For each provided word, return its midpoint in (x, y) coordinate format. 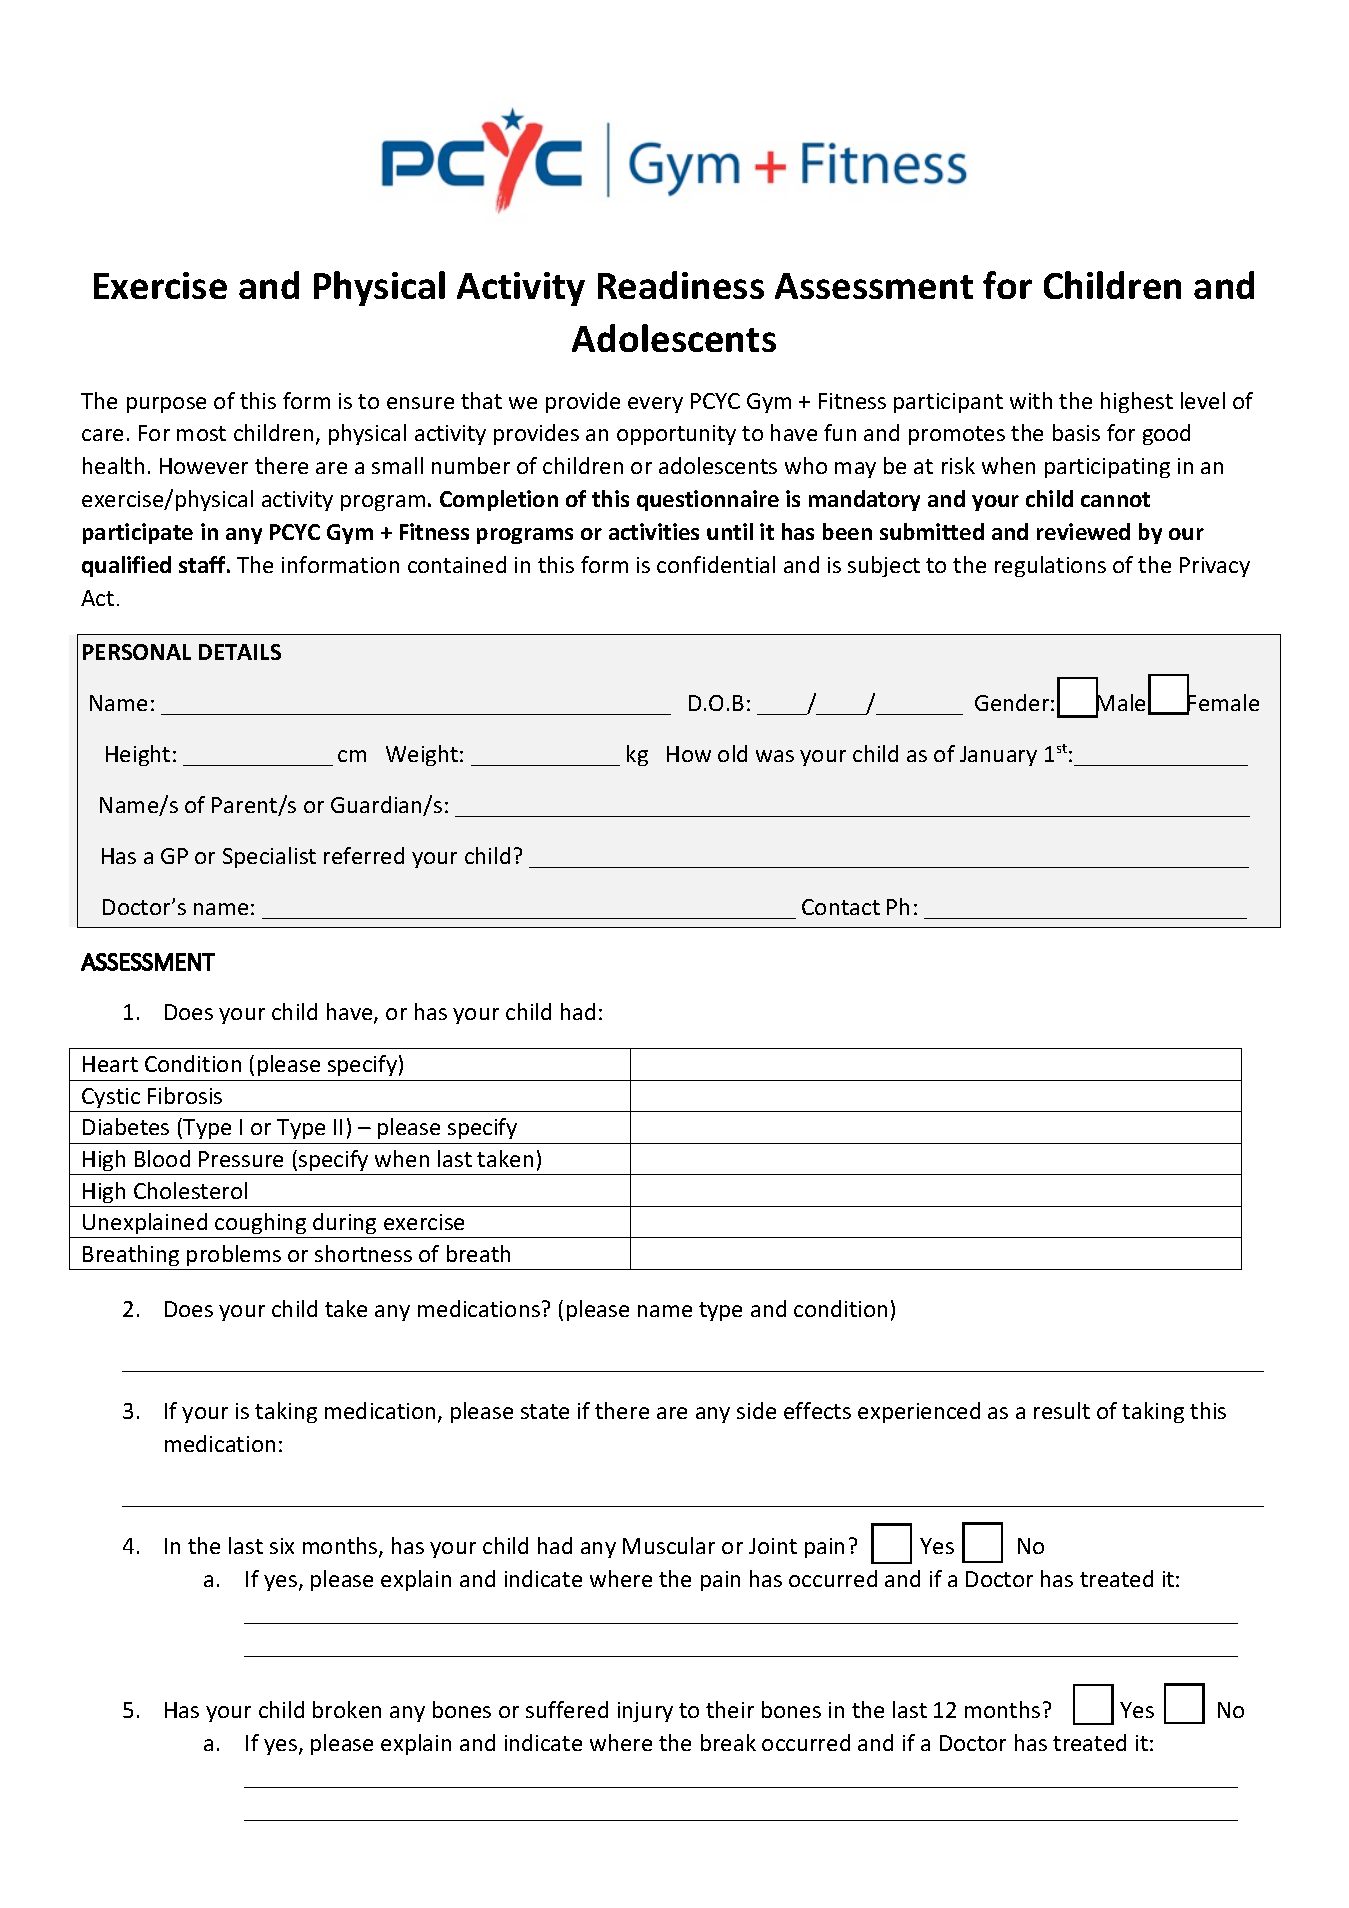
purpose (166, 405)
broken (347, 1709)
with (1031, 400)
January (998, 756)
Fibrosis (185, 1095)
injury (645, 1712)
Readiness (681, 285)
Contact (841, 907)
